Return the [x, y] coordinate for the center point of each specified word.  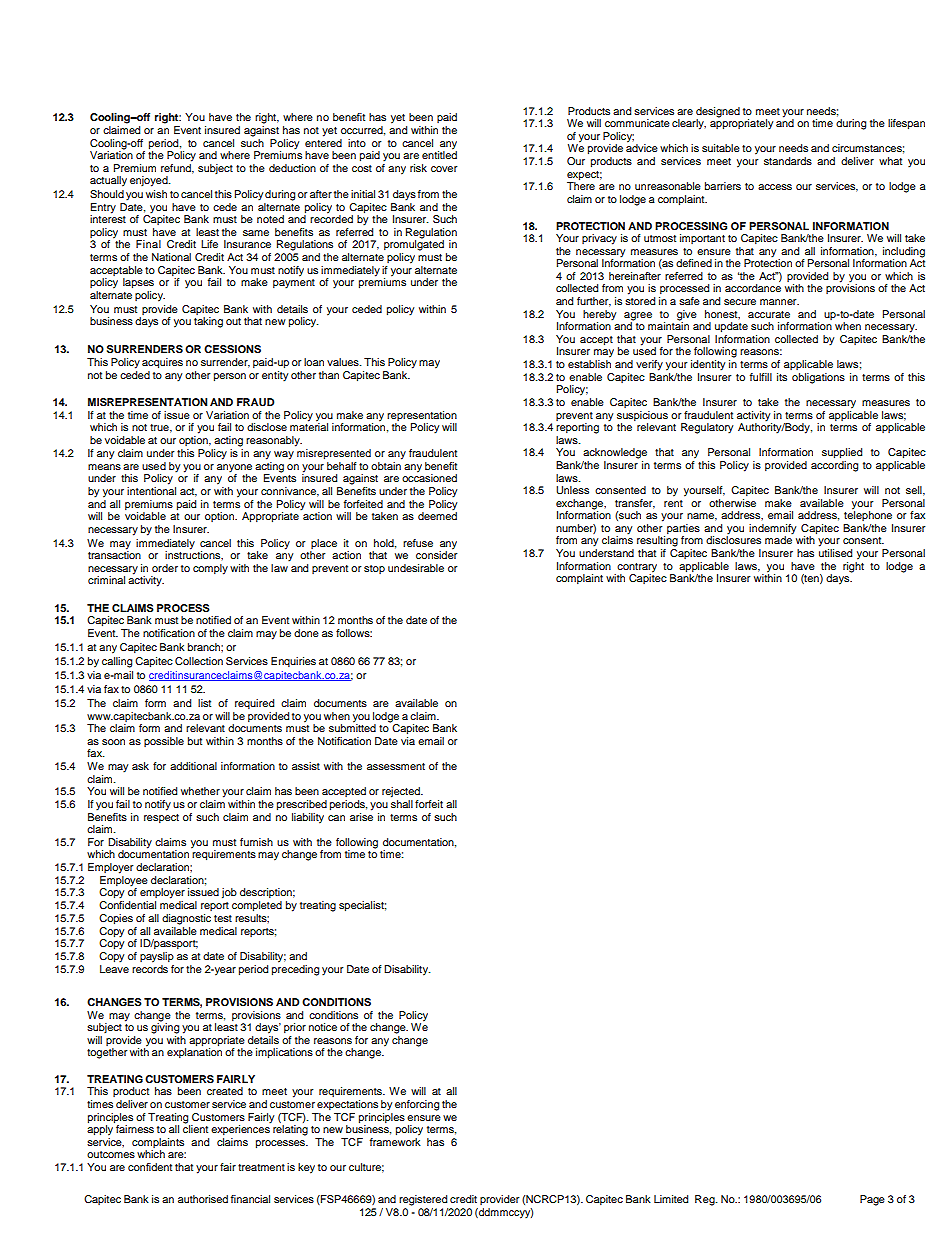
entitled [439, 154]
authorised [203, 1199]
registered [423, 1200]
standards [788, 161]
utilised [835, 553]
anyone [234, 469]
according [834, 466]
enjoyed [150, 181]
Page [872, 1200]
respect [161, 818]
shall [402, 804]
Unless [572, 490]
